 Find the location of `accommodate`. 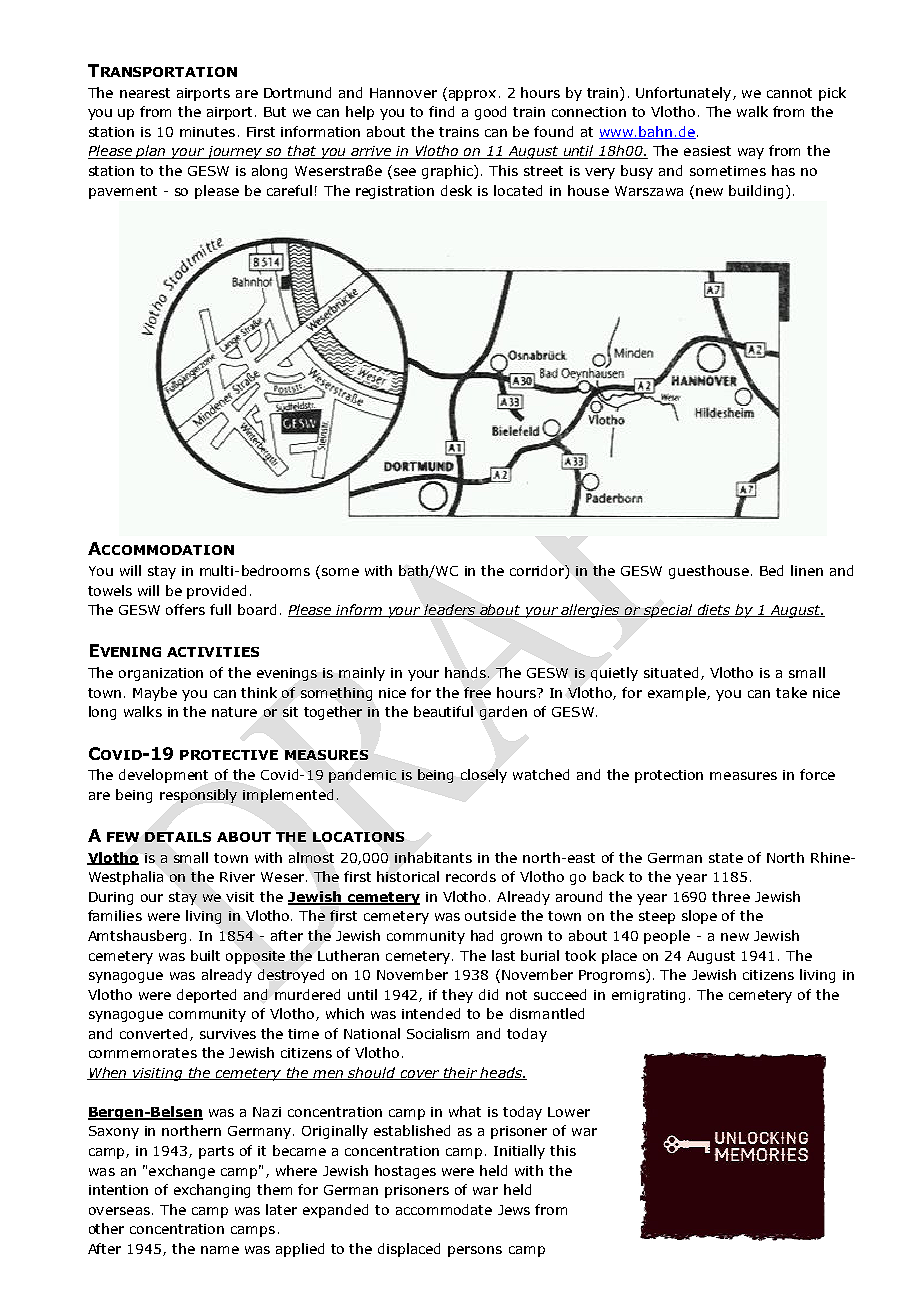

accommodate is located at coordinates (444, 1209).
